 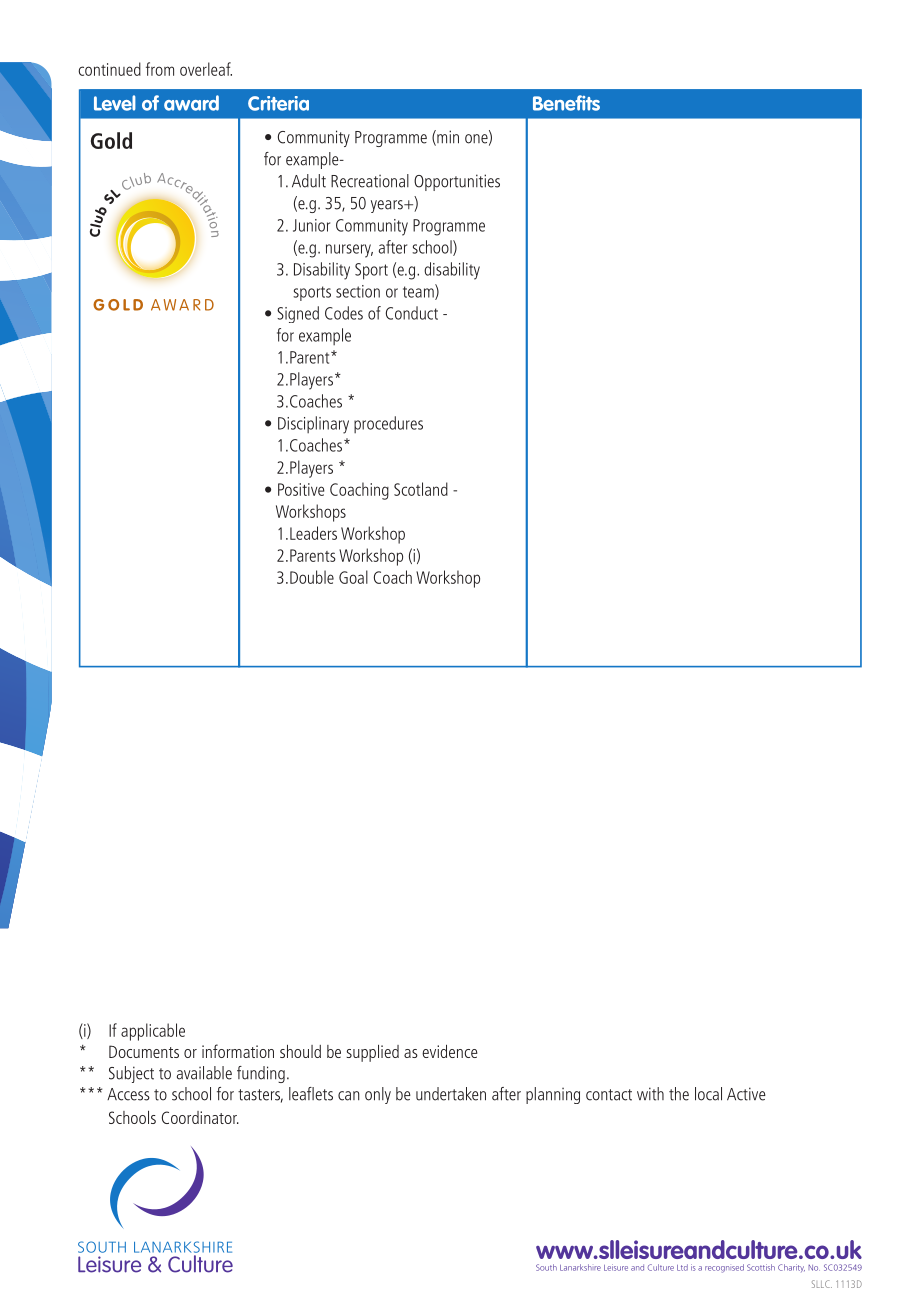 I want to click on Conduct, so click(x=412, y=313).
